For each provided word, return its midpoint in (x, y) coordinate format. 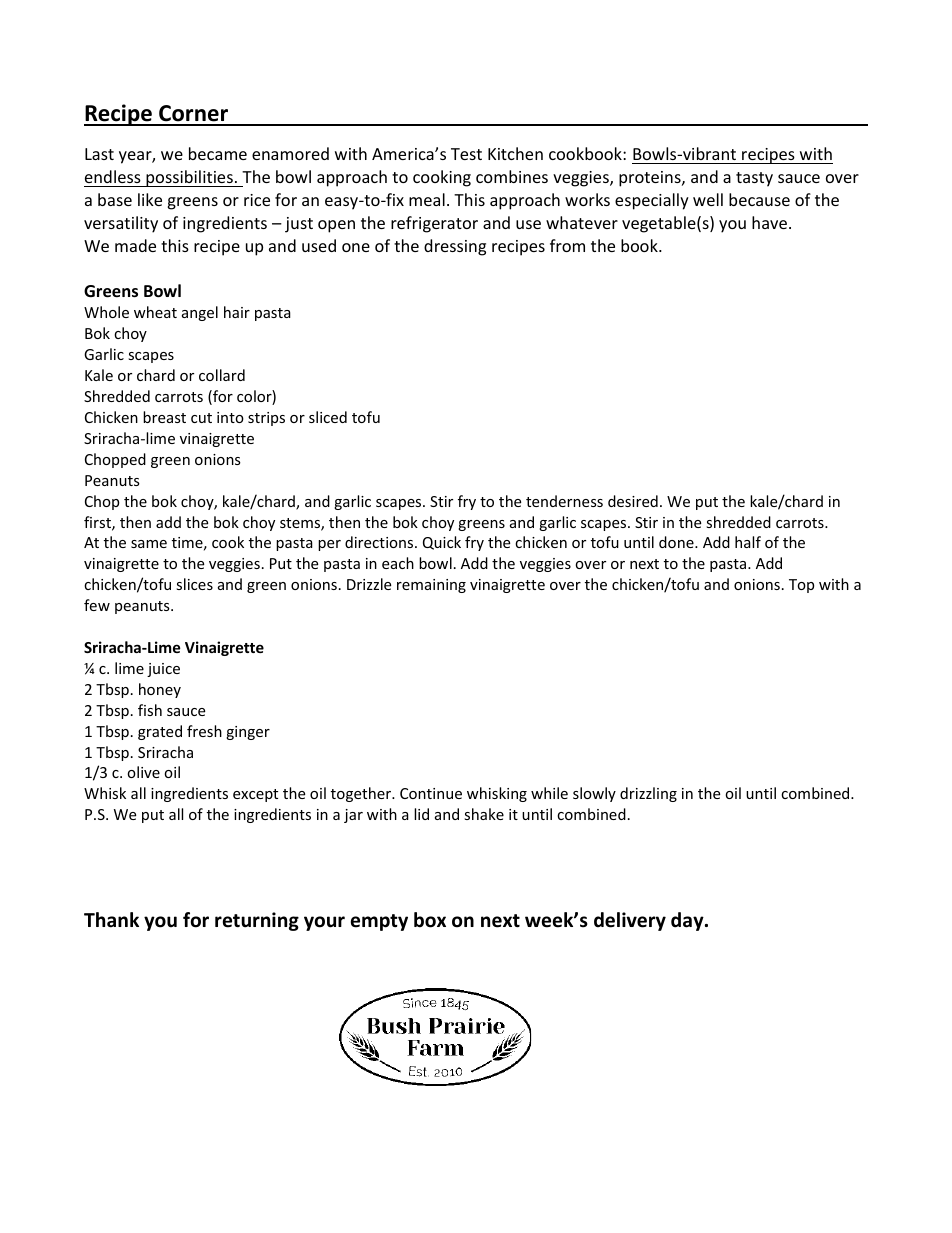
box (430, 920)
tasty (754, 179)
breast (164, 417)
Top (801, 586)
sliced (328, 417)
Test (466, 154)
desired (633, 501)
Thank (111, 920)
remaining (431, 586)
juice (163, 670)
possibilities (189, 178)
